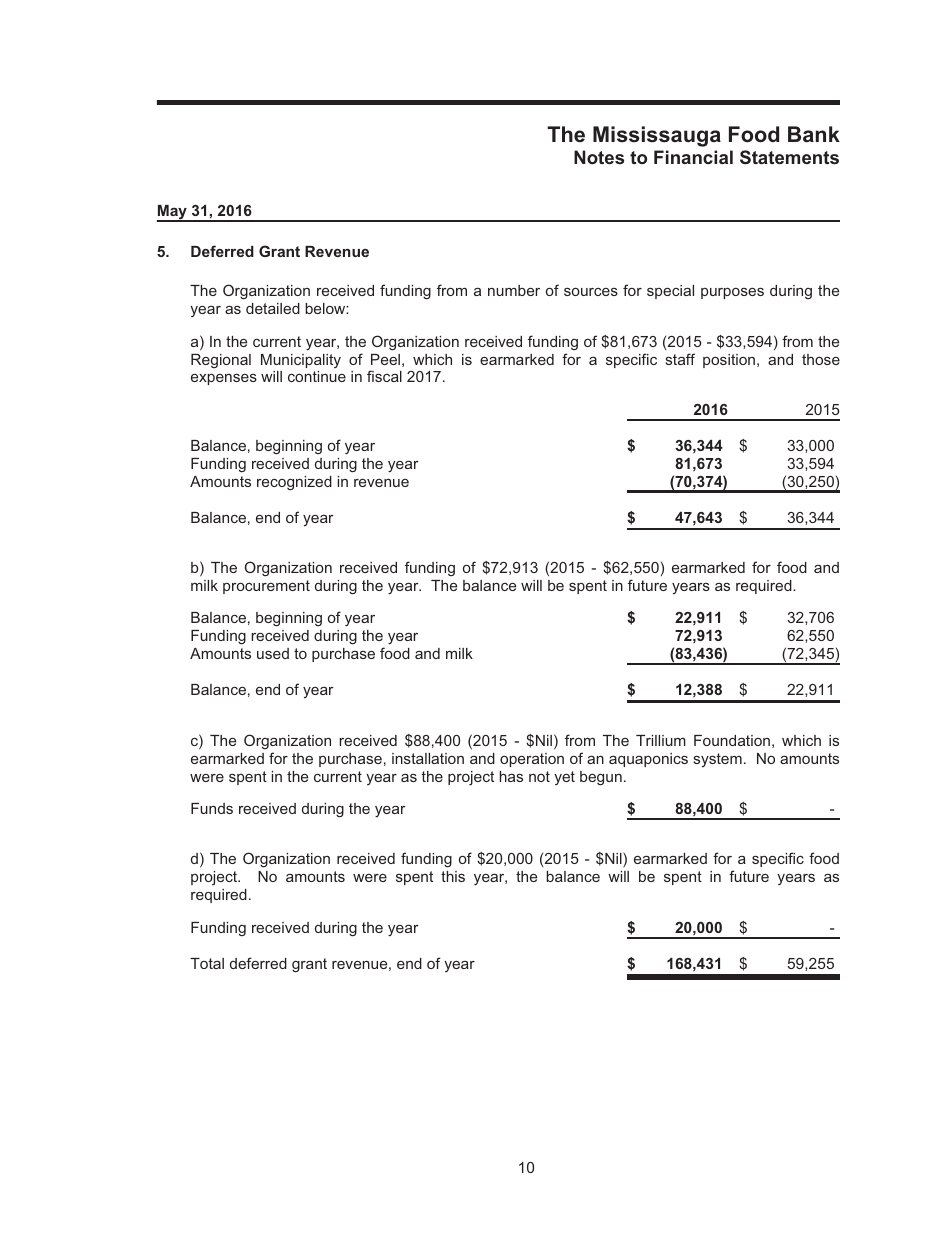 This screenshot has width=952, height=1233. I want to click on Notes, so click(599, 157).
